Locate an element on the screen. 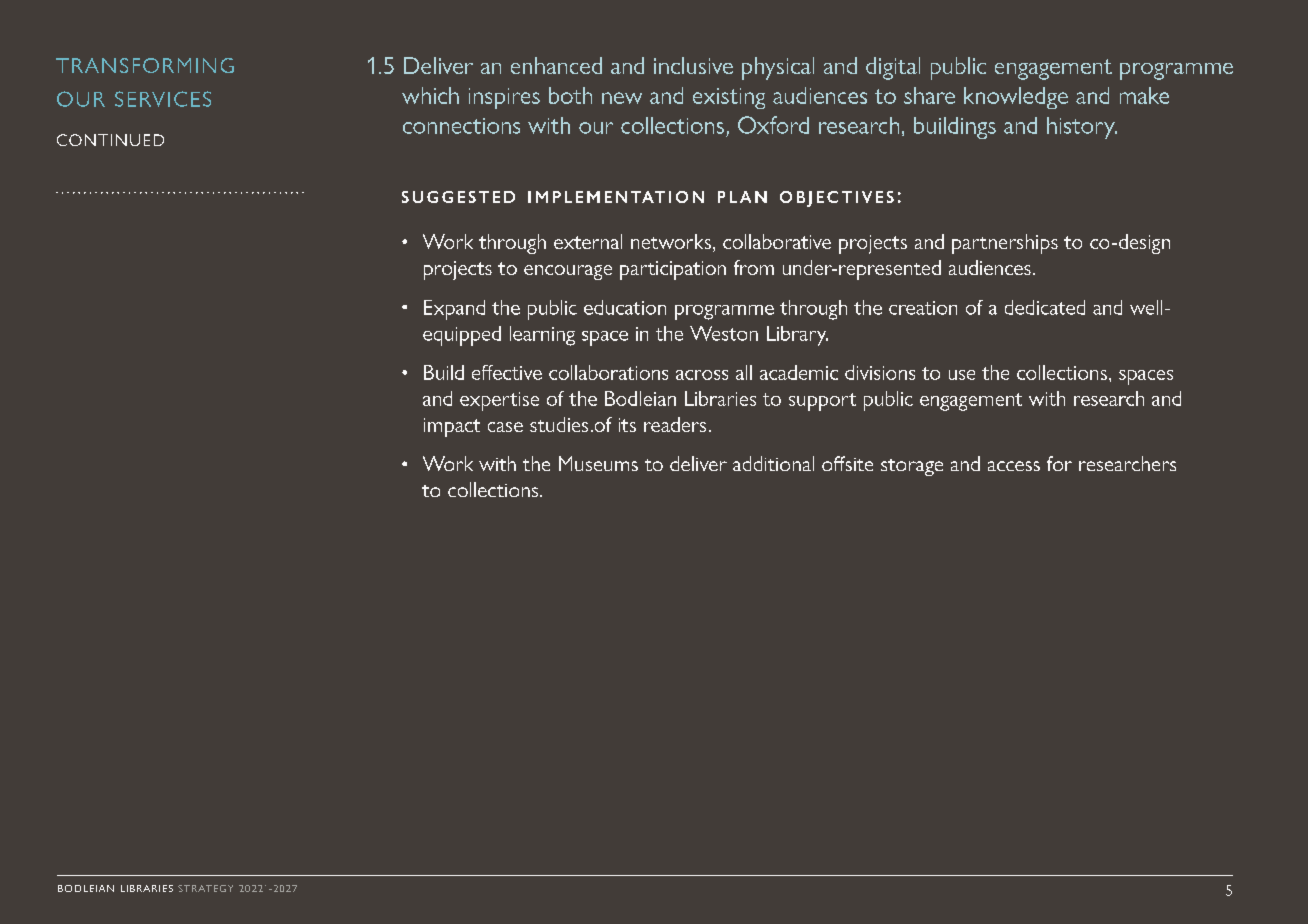 The image size is (1308, 924). Museums is located at coordinates (598, 463).
